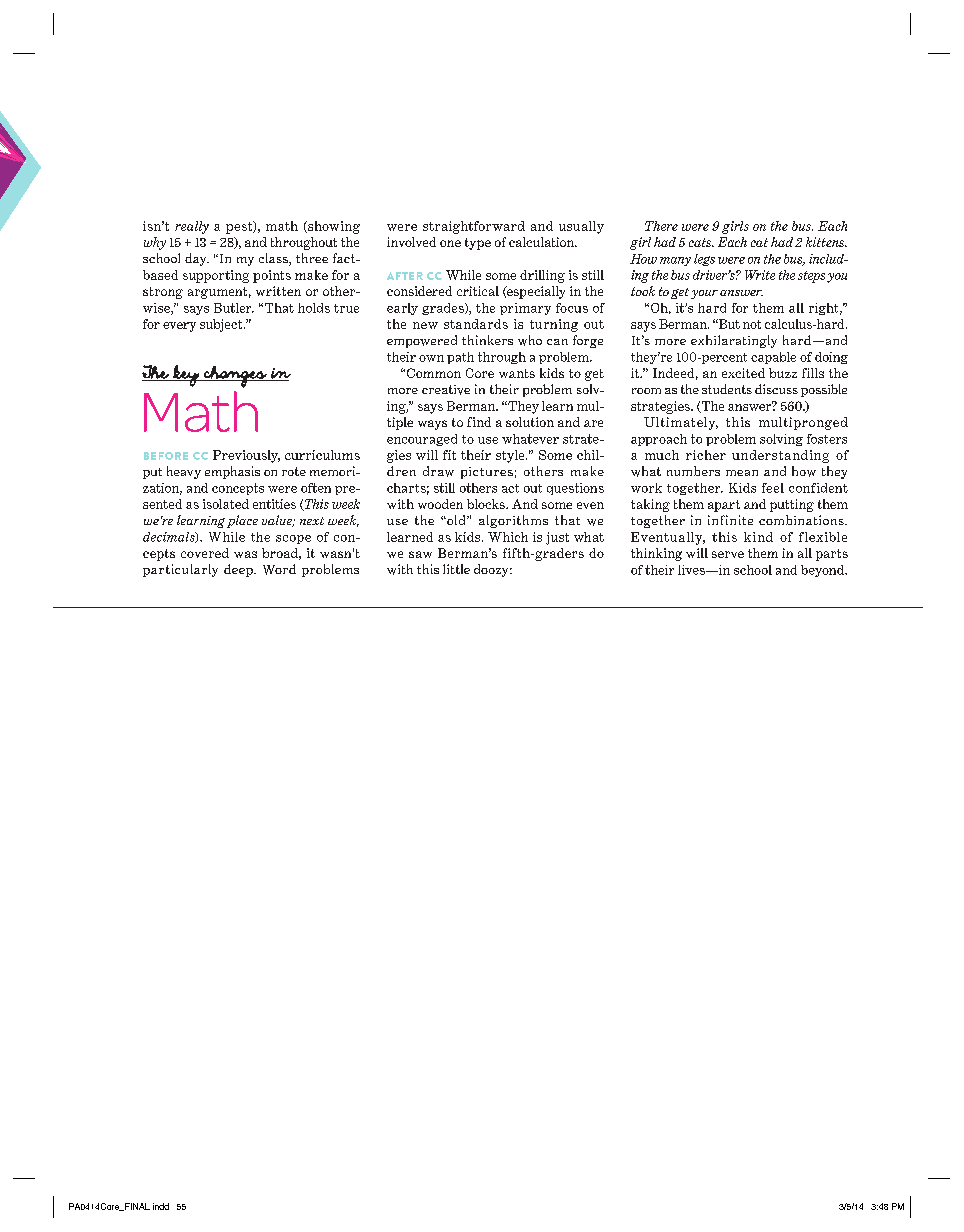 Image resolution: width=964 pixels, height=1232 pixels. Describe the element at coordinates (487, 473) in the screenshot. I see `pictures` at that location.
